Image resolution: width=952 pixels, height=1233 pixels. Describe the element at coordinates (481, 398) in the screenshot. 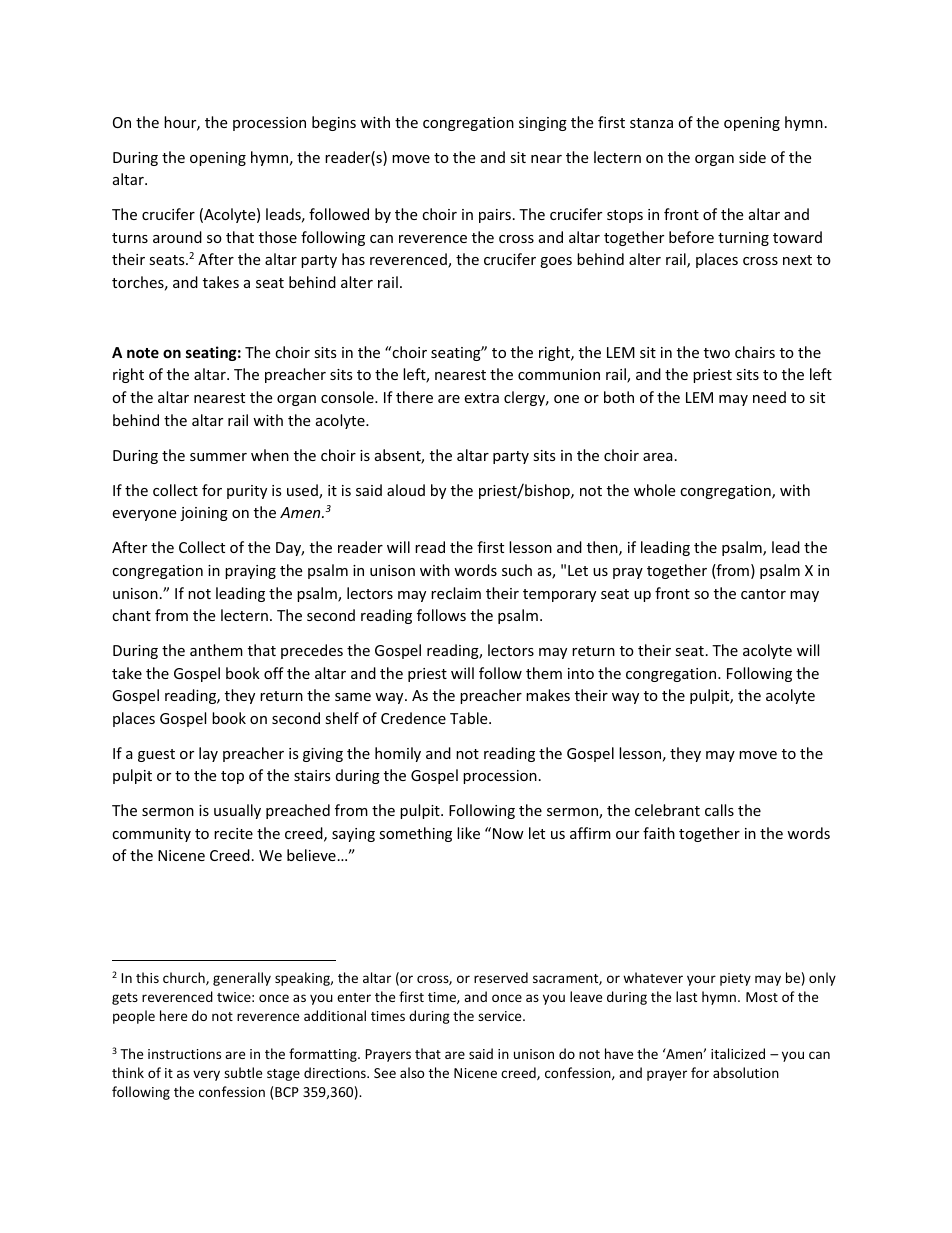

I see `extra` at that location.
